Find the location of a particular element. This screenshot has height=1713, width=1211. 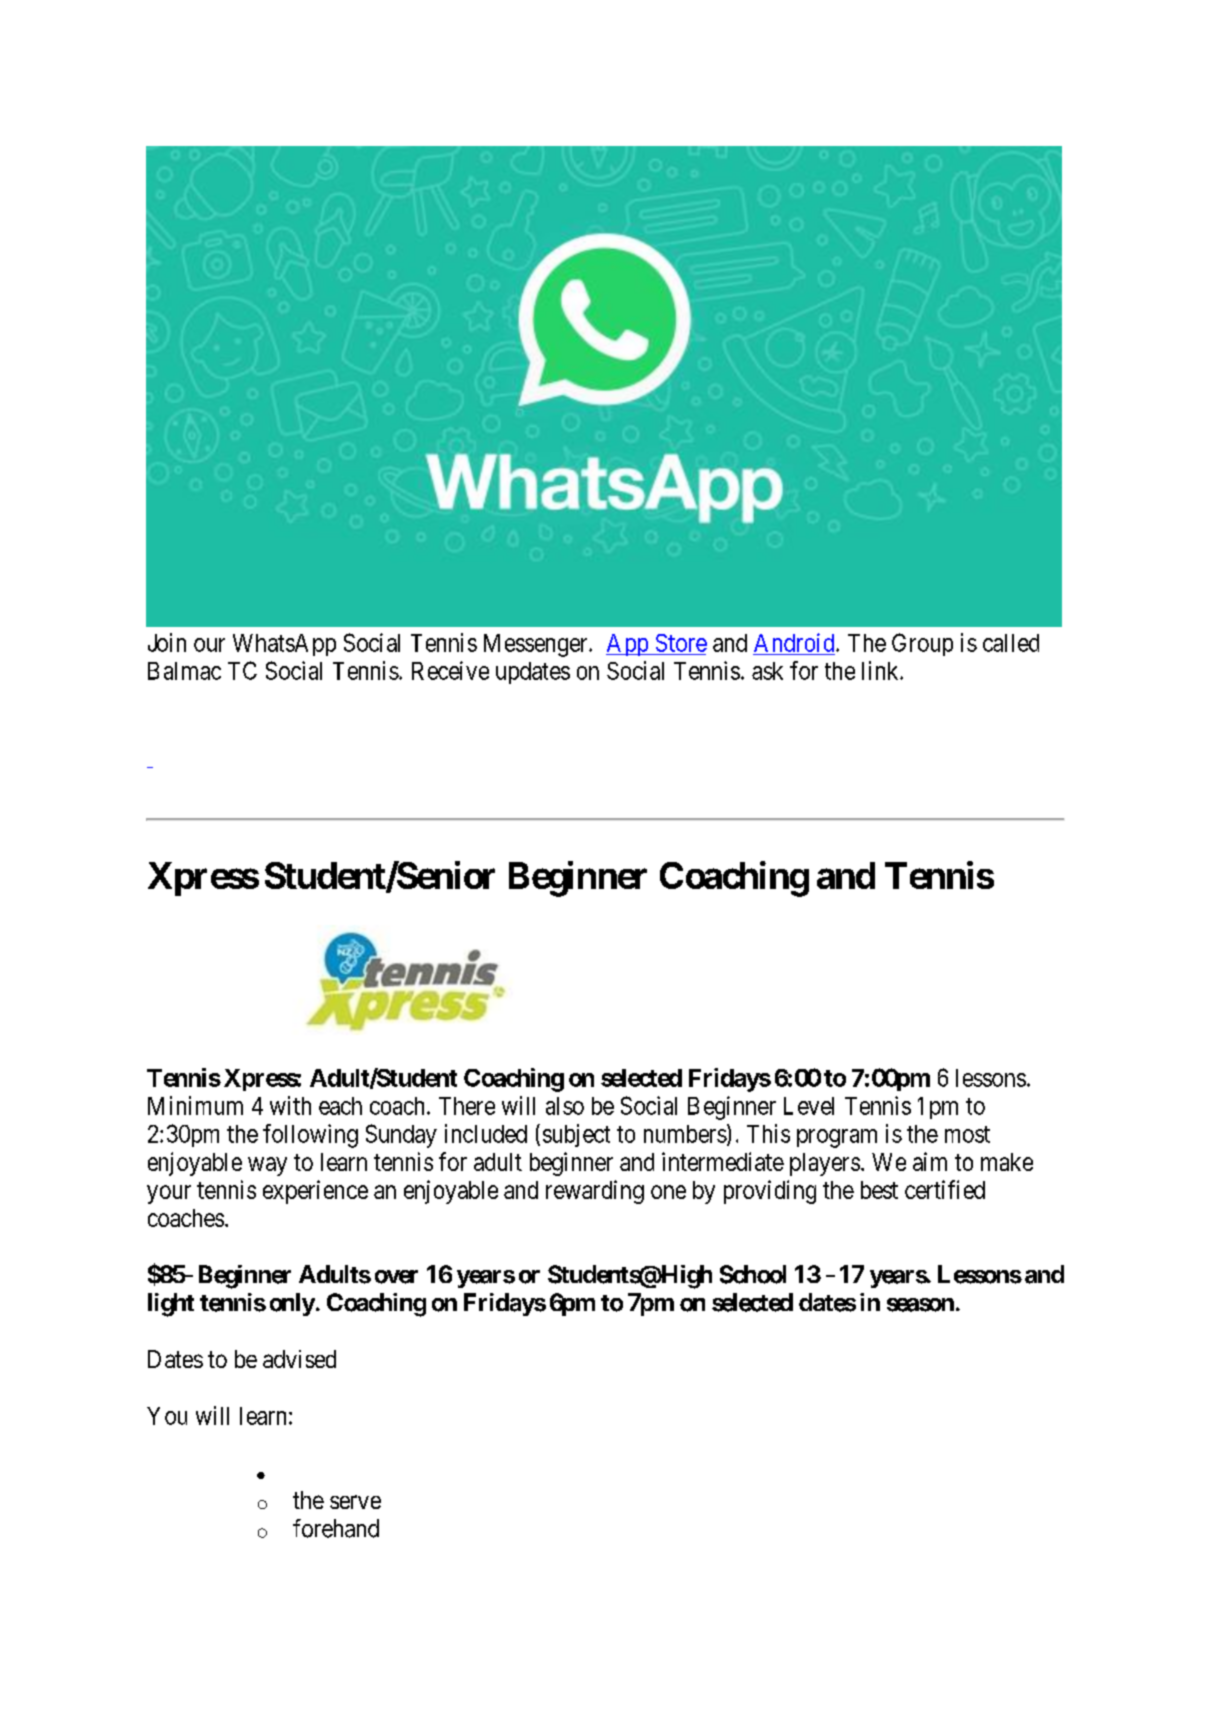

Join is located at coordinates (167, 642).
